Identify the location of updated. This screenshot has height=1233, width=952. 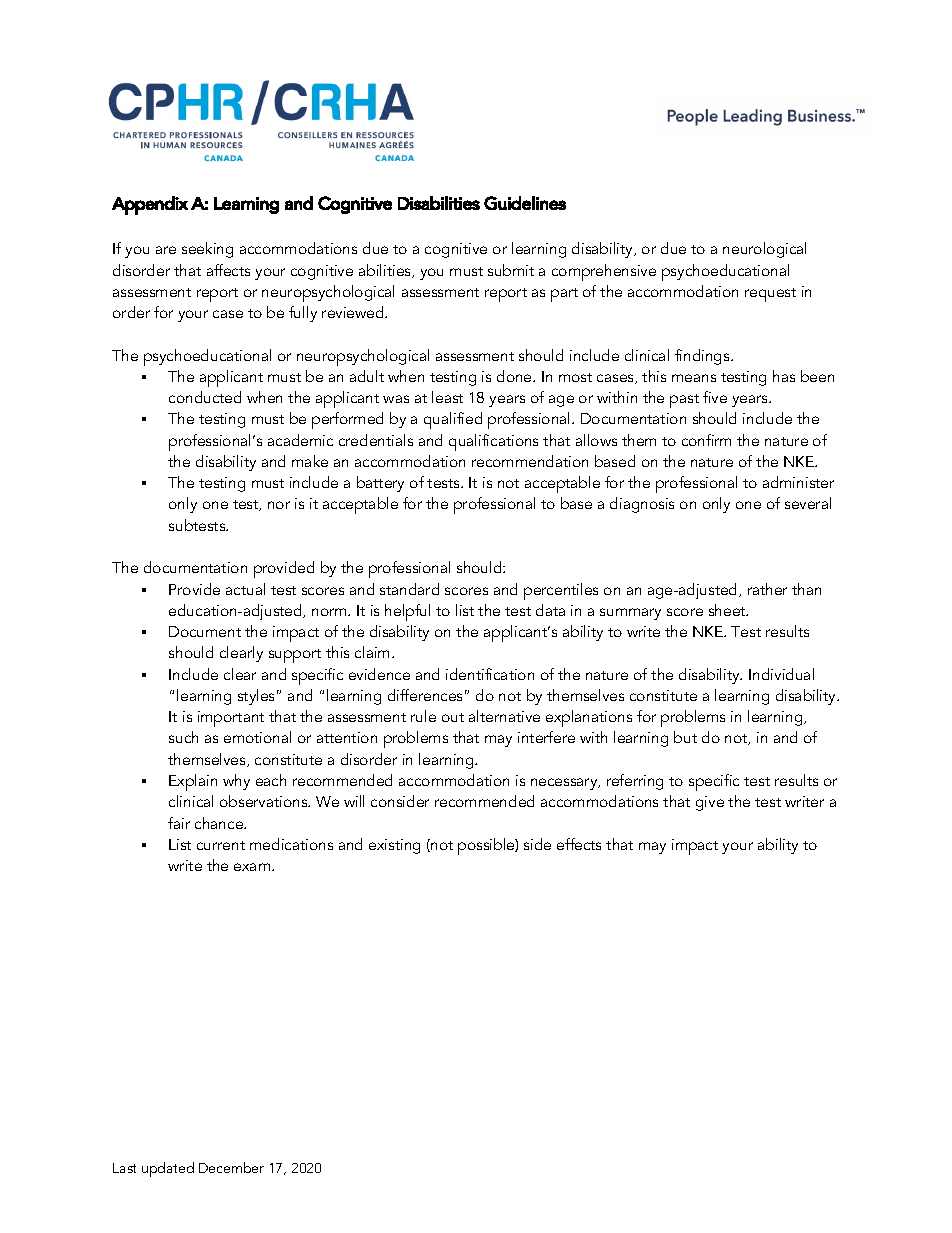
(168, 1169).
